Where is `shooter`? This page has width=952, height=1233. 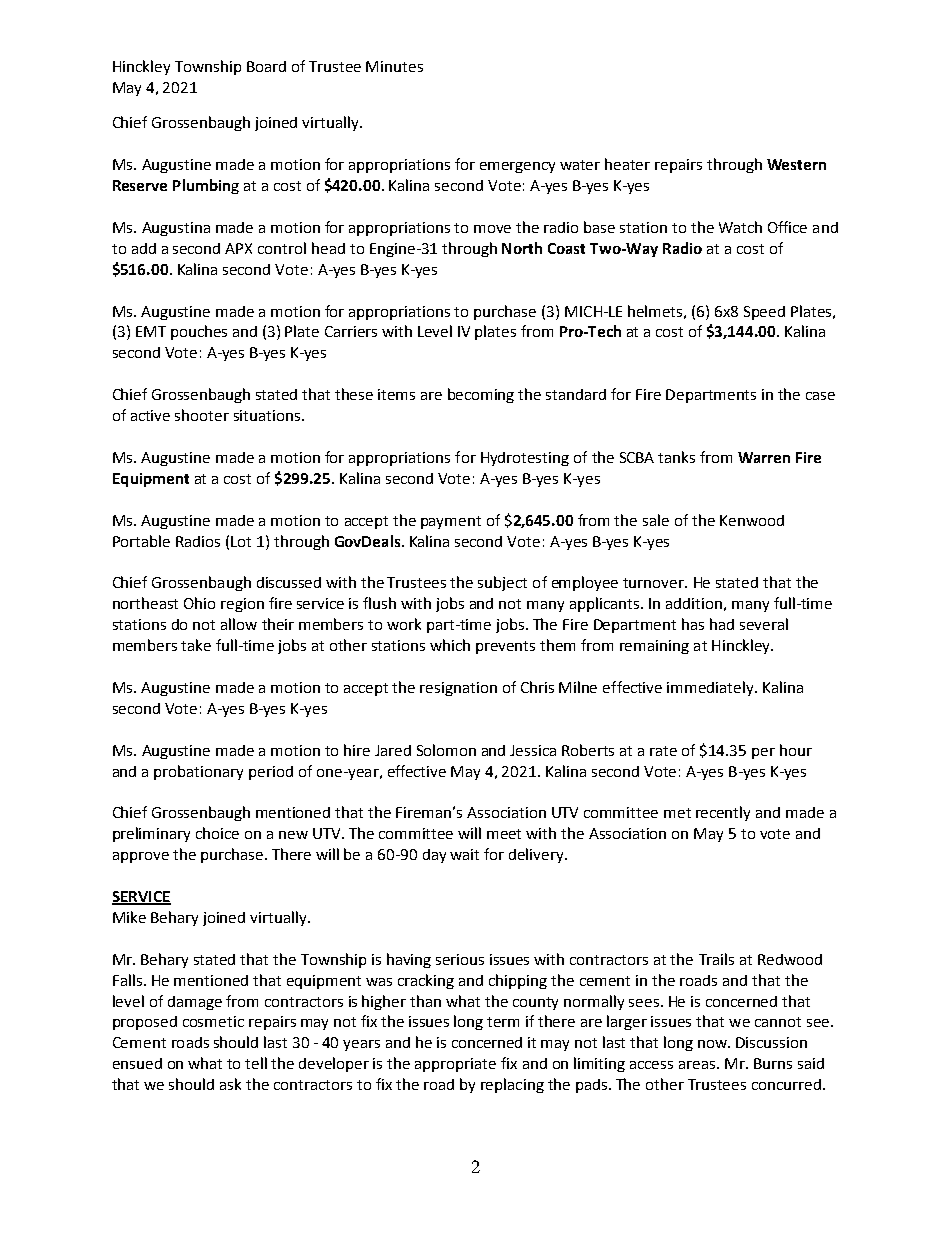
shooter is located at coordinates (202, 415).
